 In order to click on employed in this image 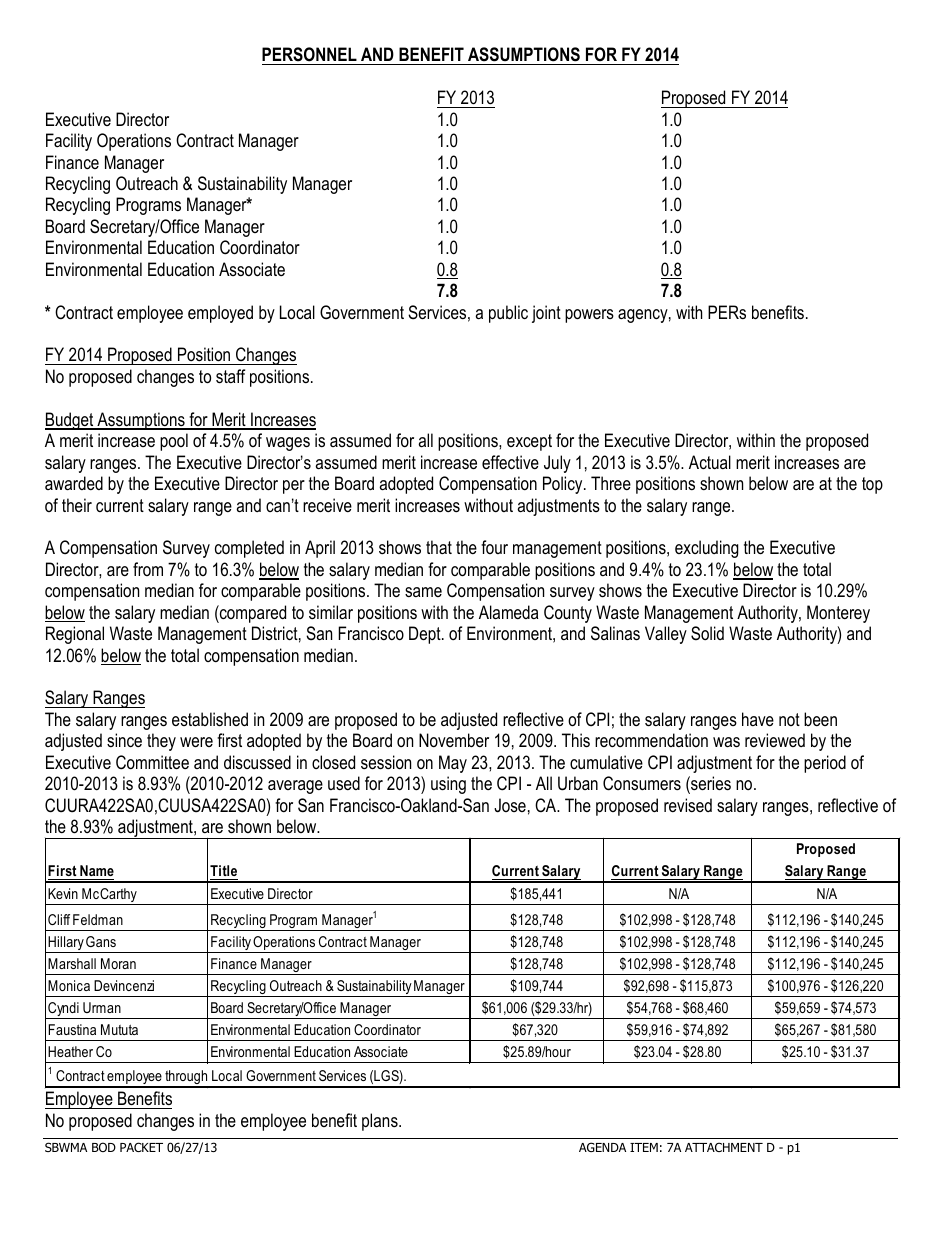, I will do `click(220, 314)`.
